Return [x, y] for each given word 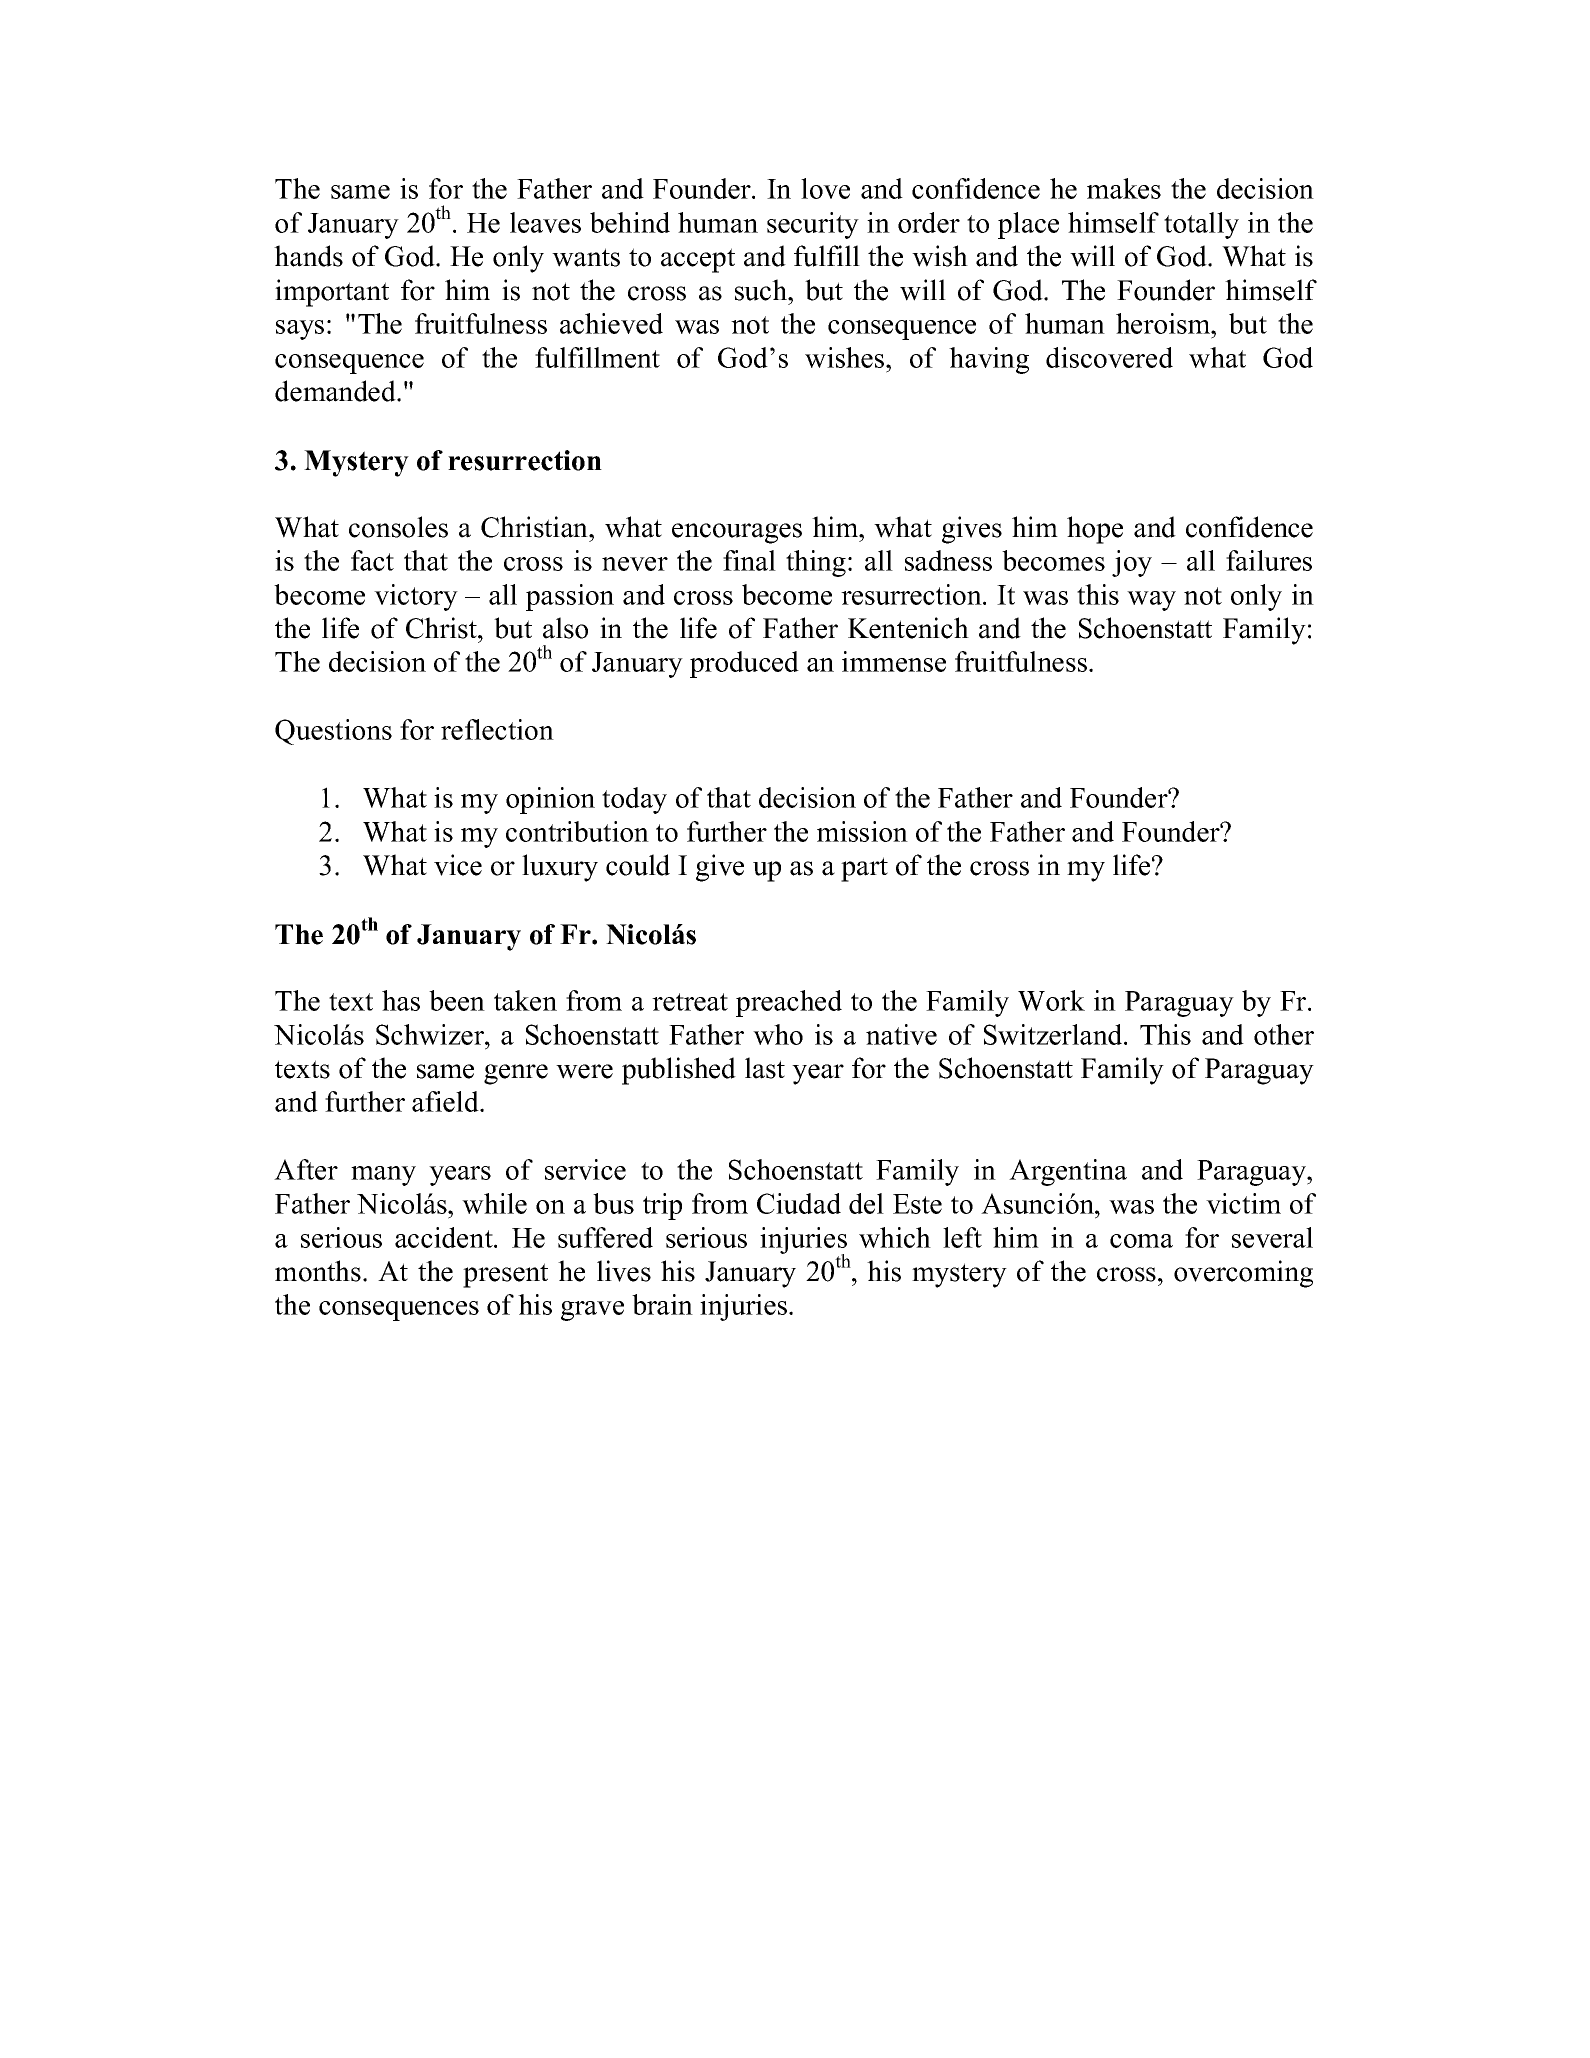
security [813, 225]
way [1151, 601]
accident [445, 1237]
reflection [497, 729]
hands [308, 256]
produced [744, 664]
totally [1201, 225]
